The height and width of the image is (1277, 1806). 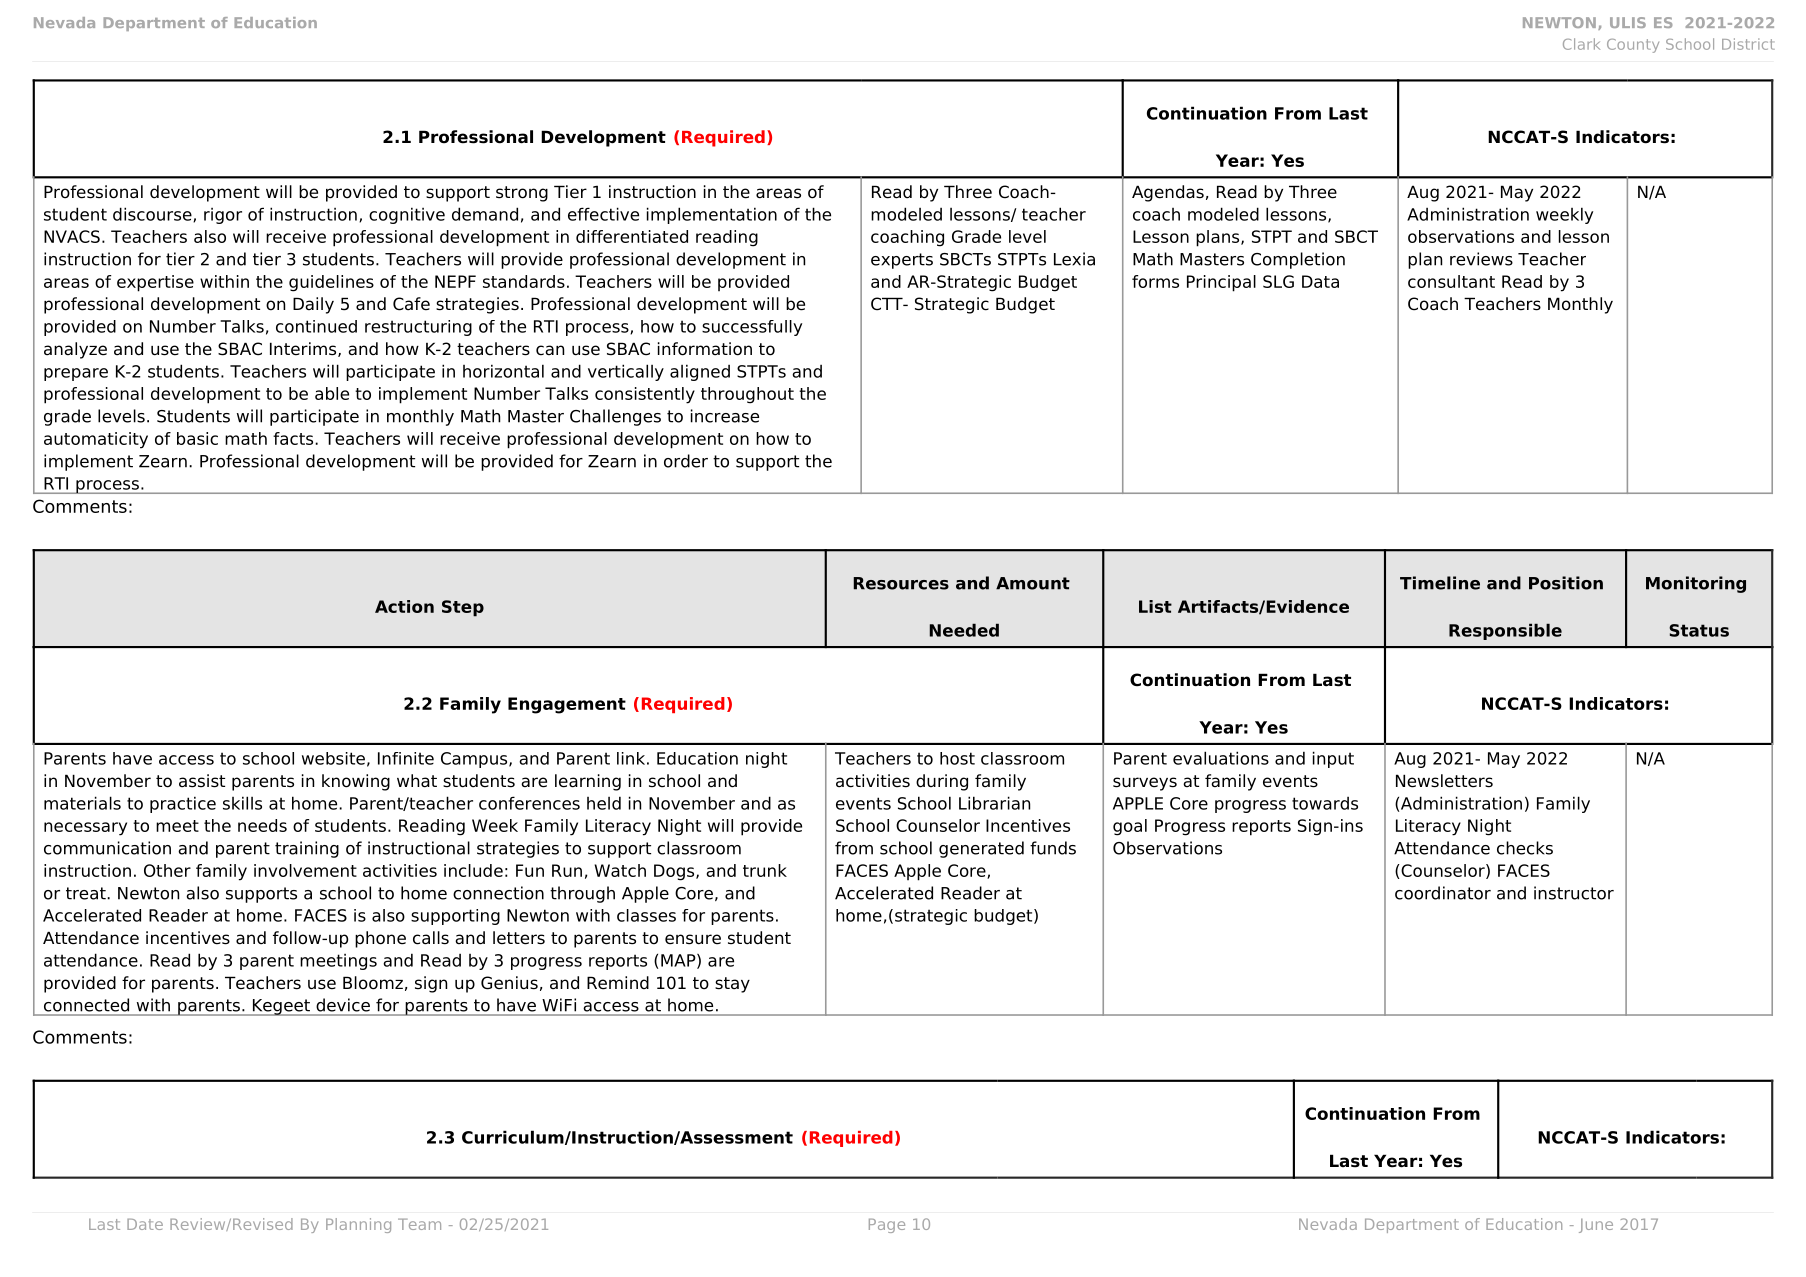 What do you see at coordinates (145, 1224) in the image?
I see `Date` at bounding box center [145, 1224].
